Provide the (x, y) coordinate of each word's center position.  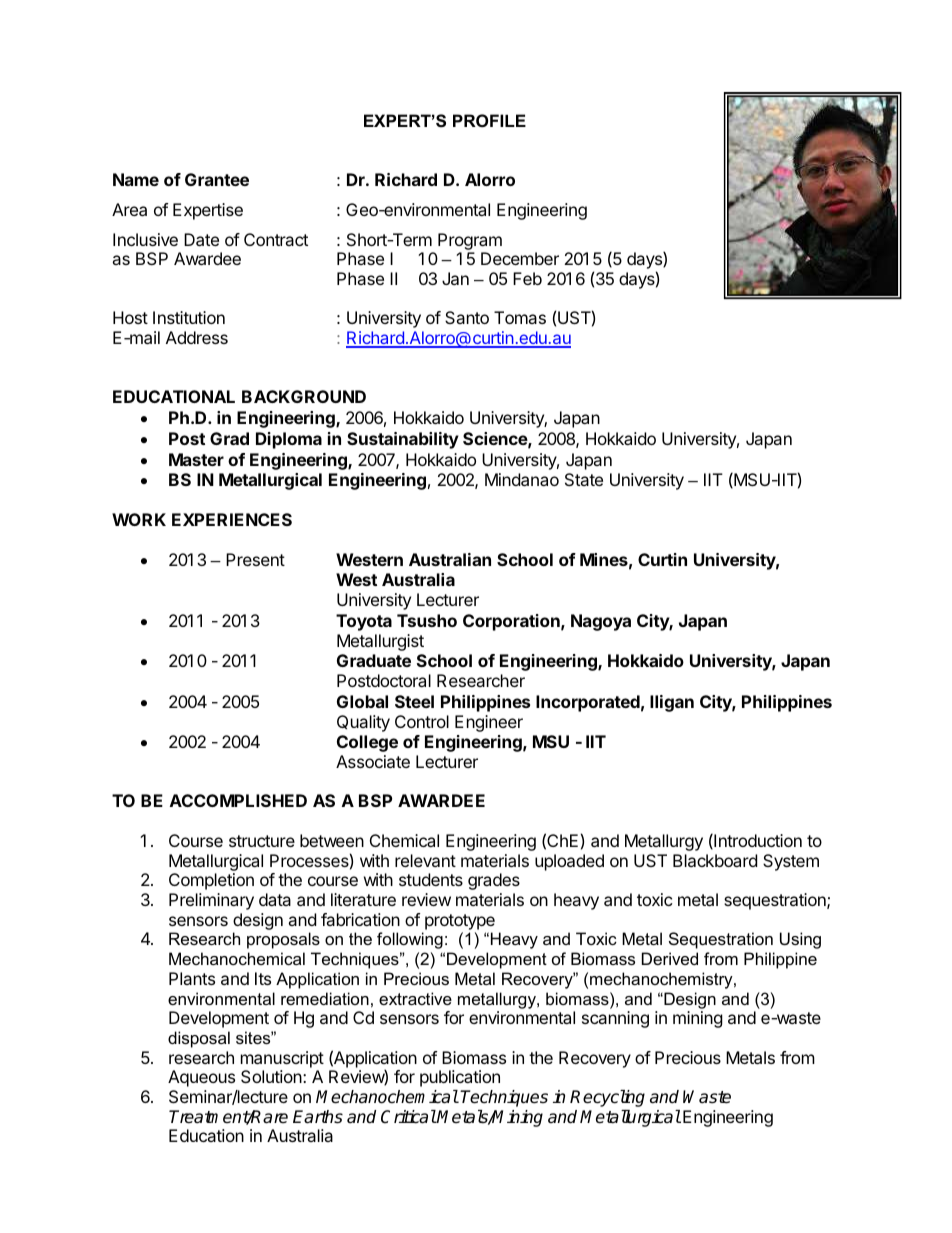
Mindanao (522, 479)
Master (196, 459)
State (584, 479)
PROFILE (489, 120)
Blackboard (715, 860)
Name (136, 179)
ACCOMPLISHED (238, 800)
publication (460, 1078)
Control (422, 721)
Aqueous (201, 1078)
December (520, 258)
